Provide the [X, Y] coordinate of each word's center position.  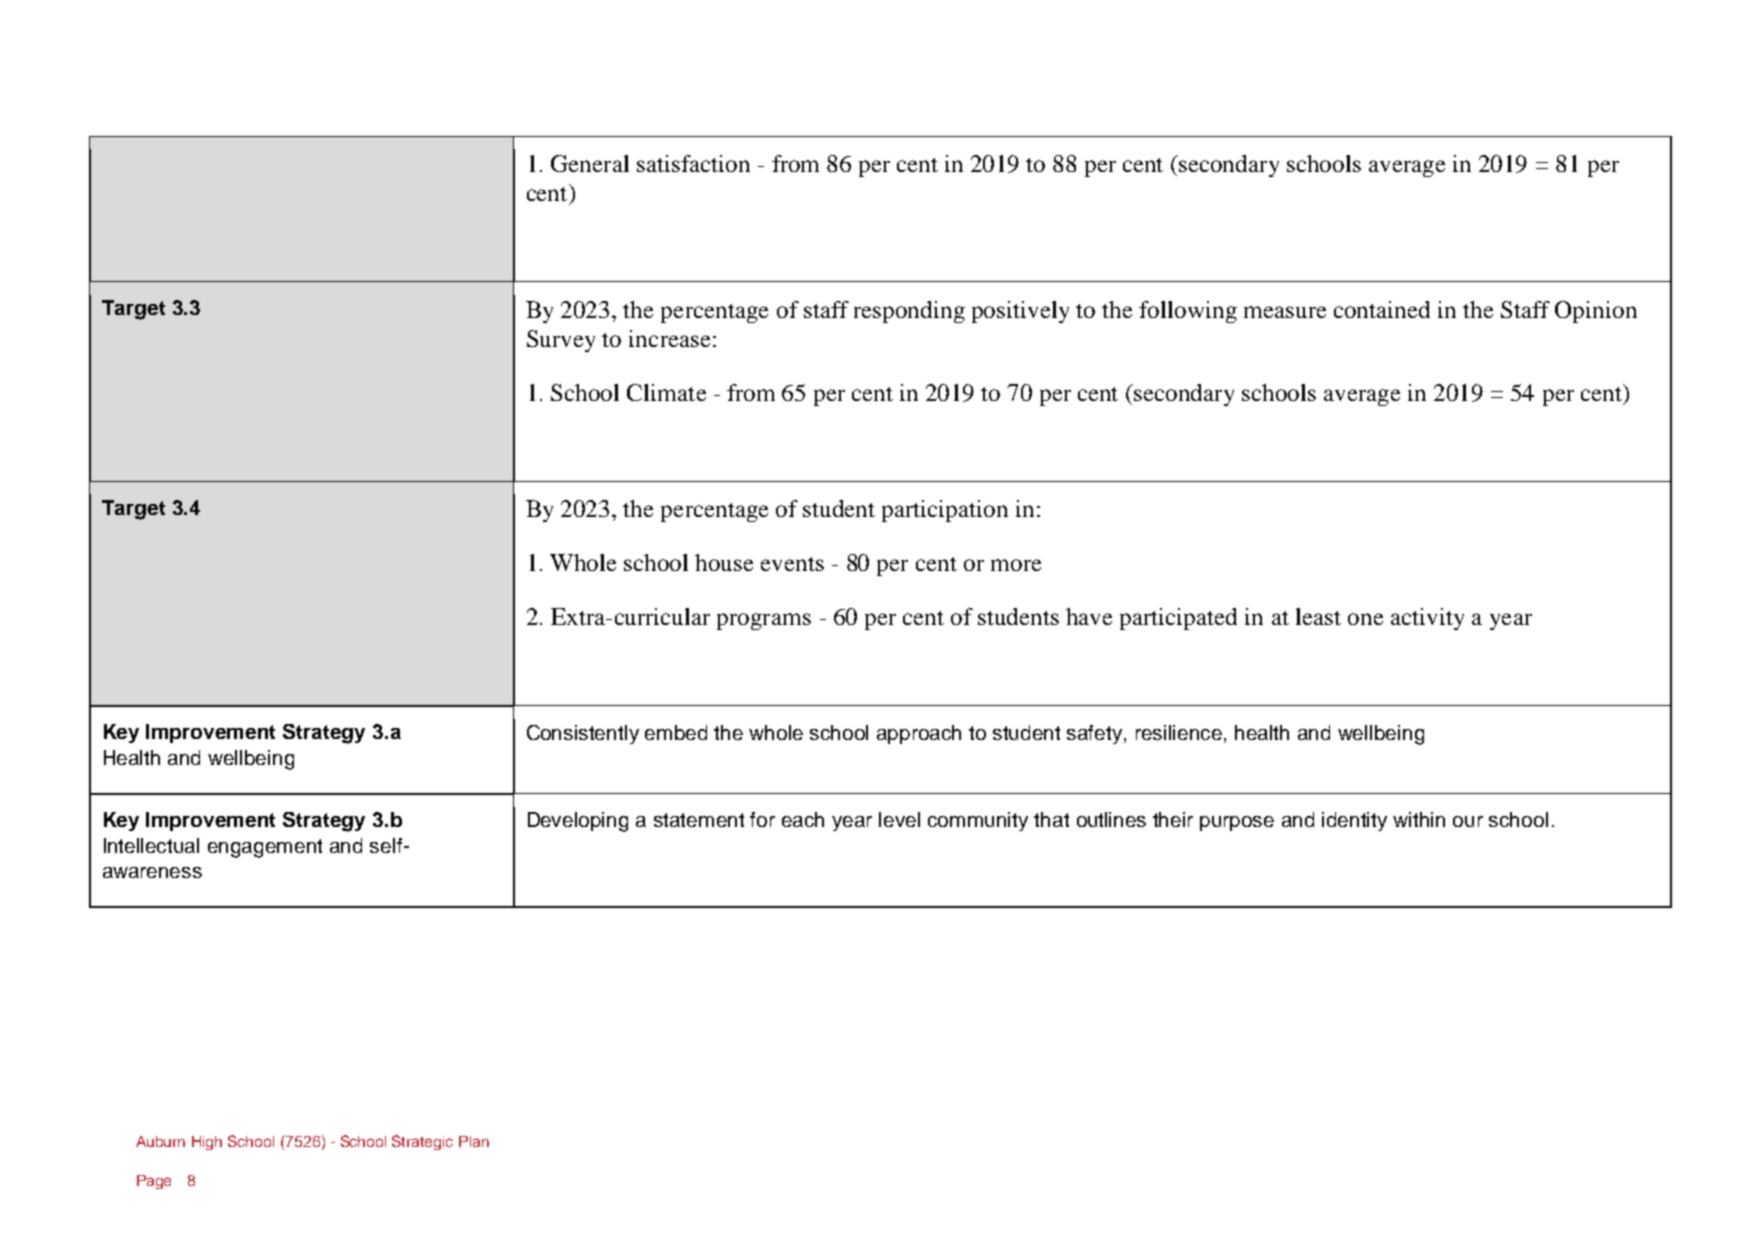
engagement [265, 848]
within [1419, 819]
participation [945, 511]
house [724, 562]
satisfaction [693, 163]
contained [1382, 309]
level [899, 819]
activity [1427, 619]
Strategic [422, 1142]
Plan [474, 1141]
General [590, 163]
